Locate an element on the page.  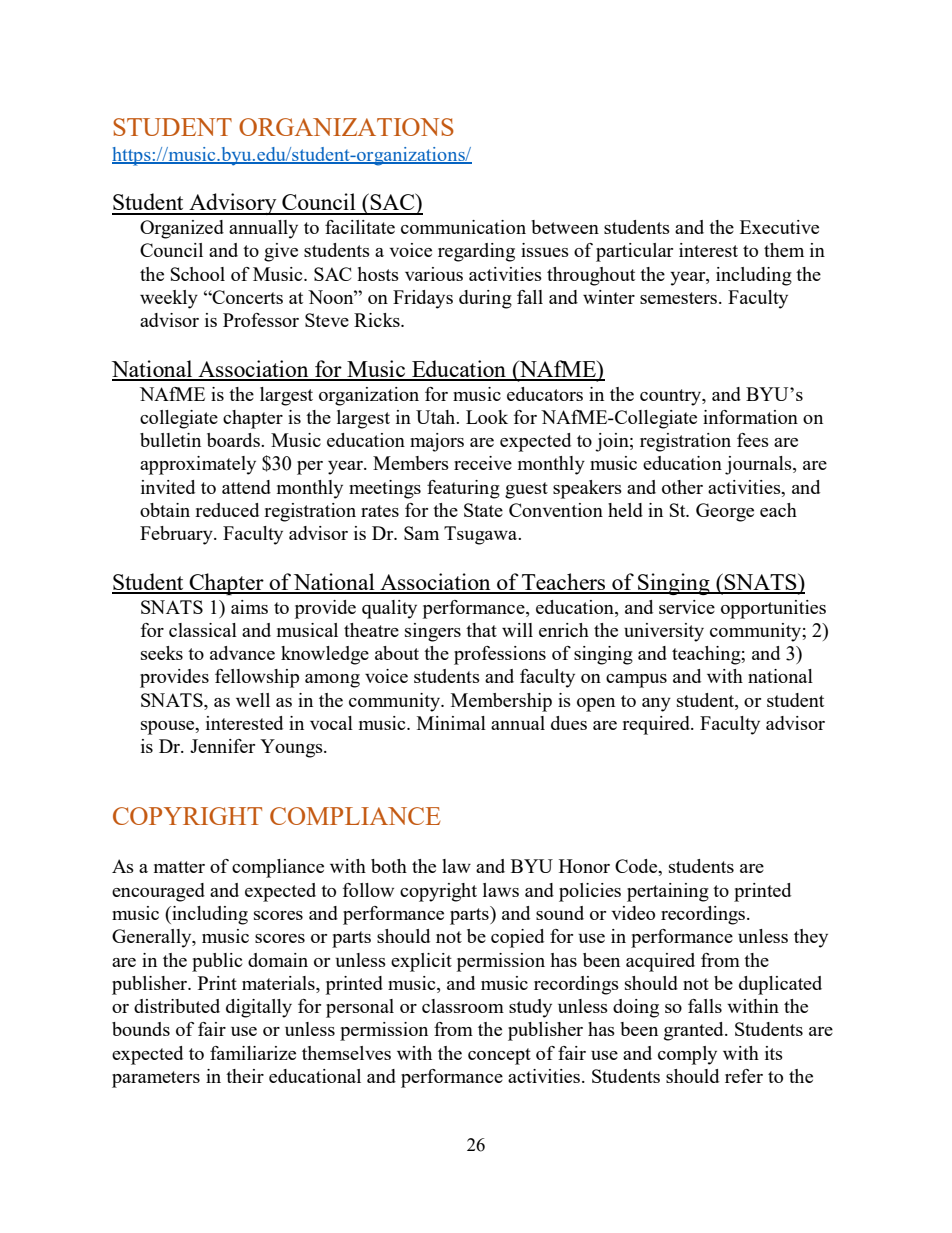
regarding is located at coordinates (476, 252).
